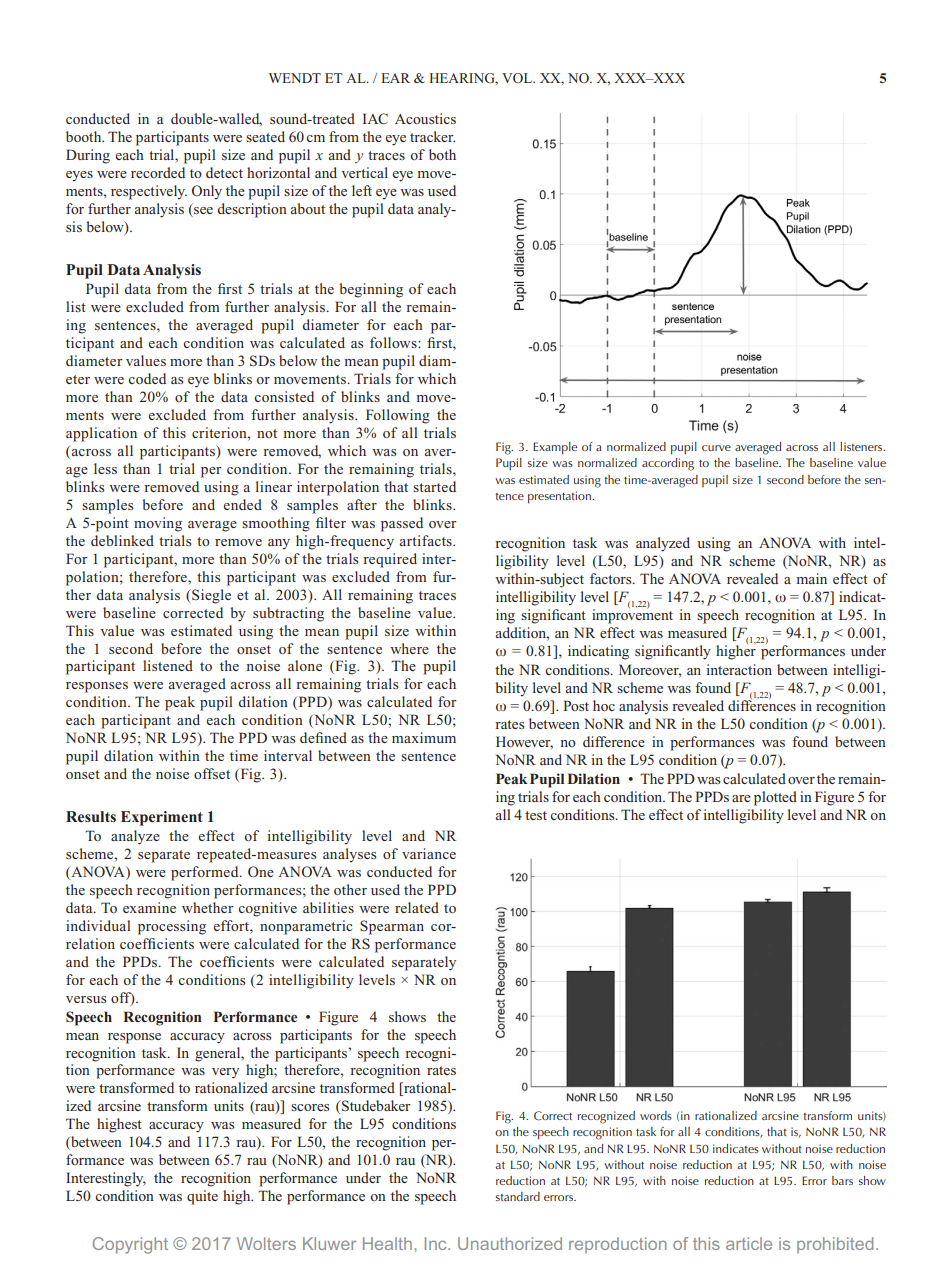 The width and height of the screenshot is (952, 1275). Describe the element at coordinates (425, 118) in the screenshot. I see `Acoustics` at that location.
